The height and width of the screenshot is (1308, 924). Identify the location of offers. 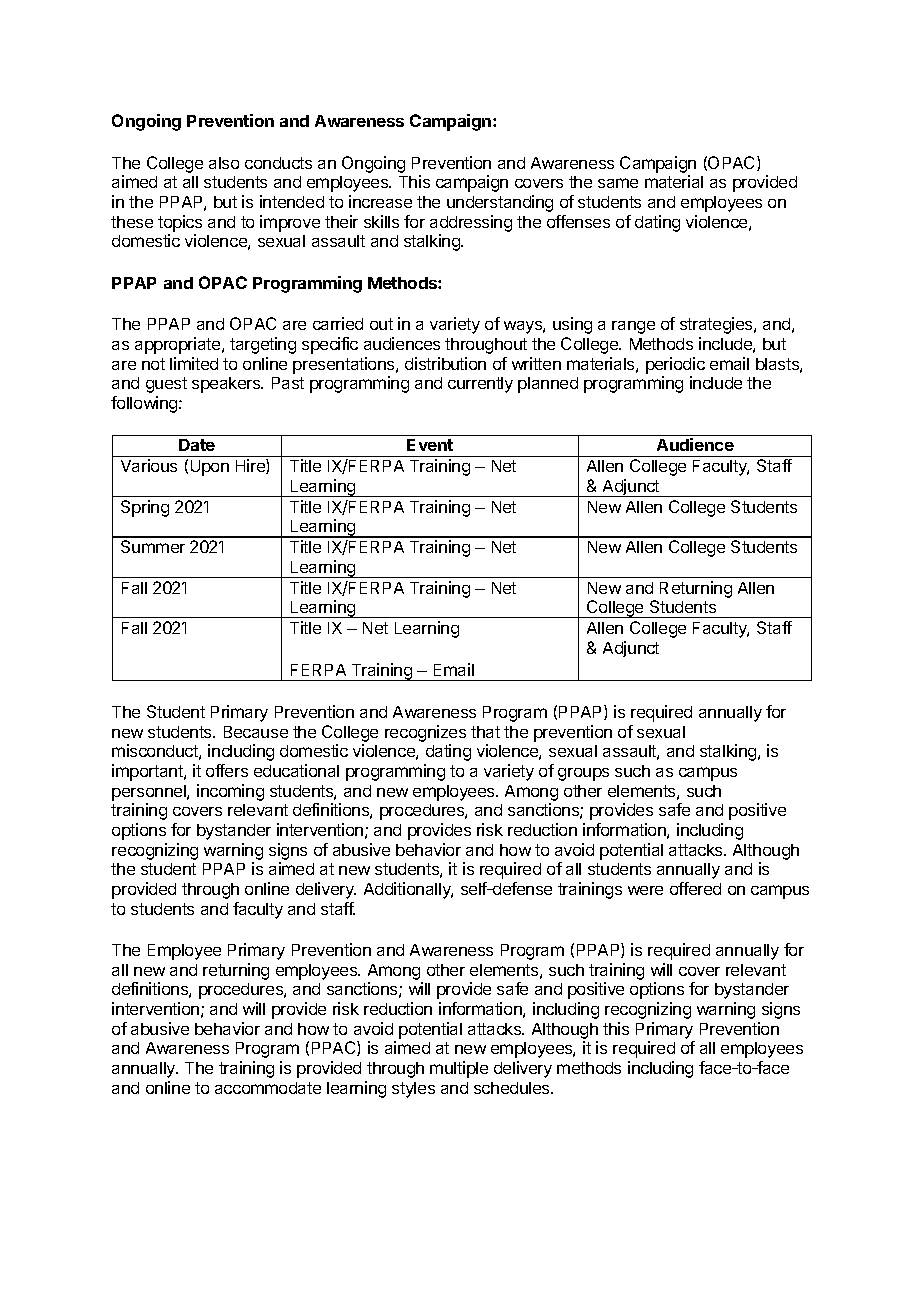
(227, 770).
